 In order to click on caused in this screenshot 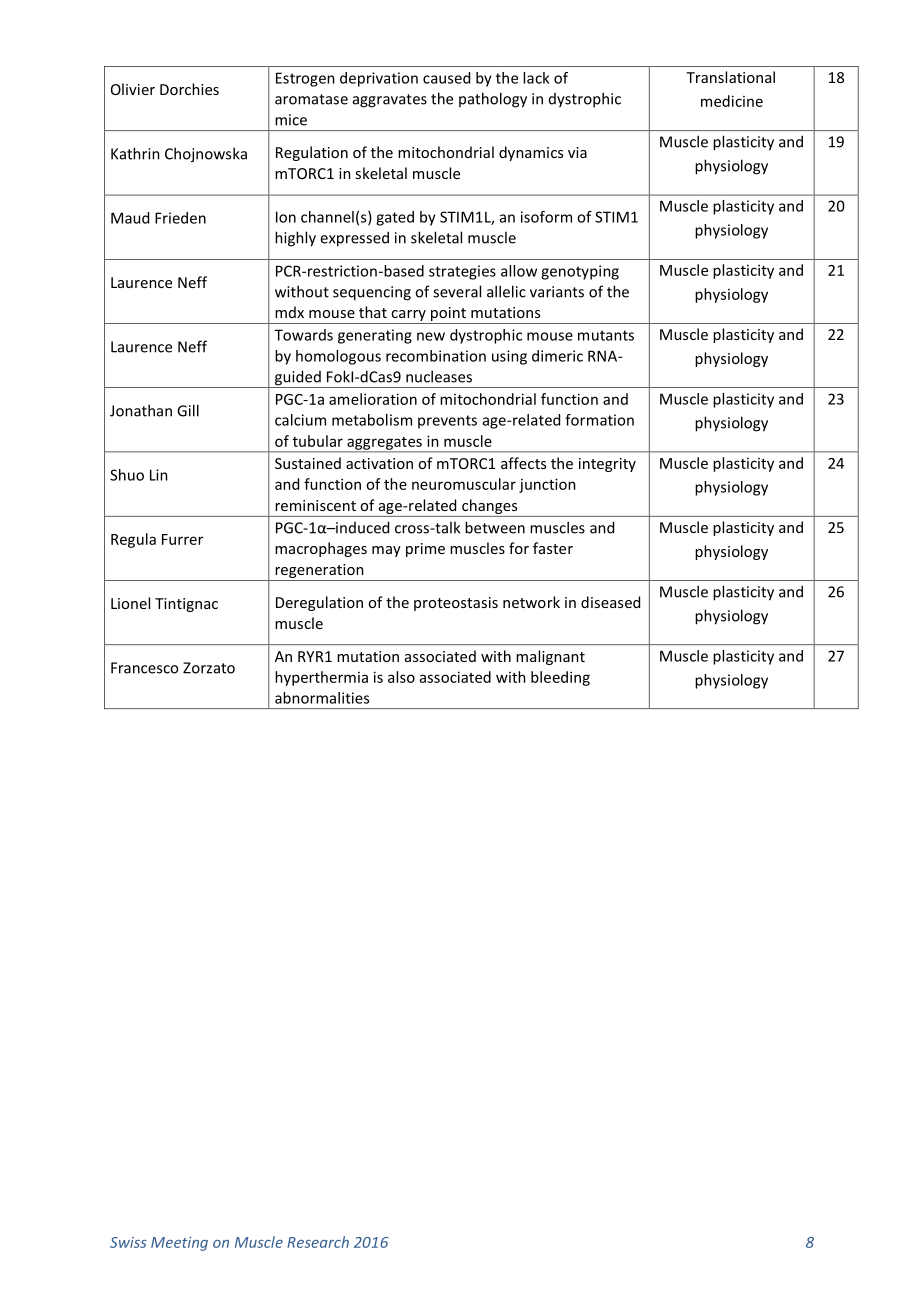, I will do `click(446, 78)`.
